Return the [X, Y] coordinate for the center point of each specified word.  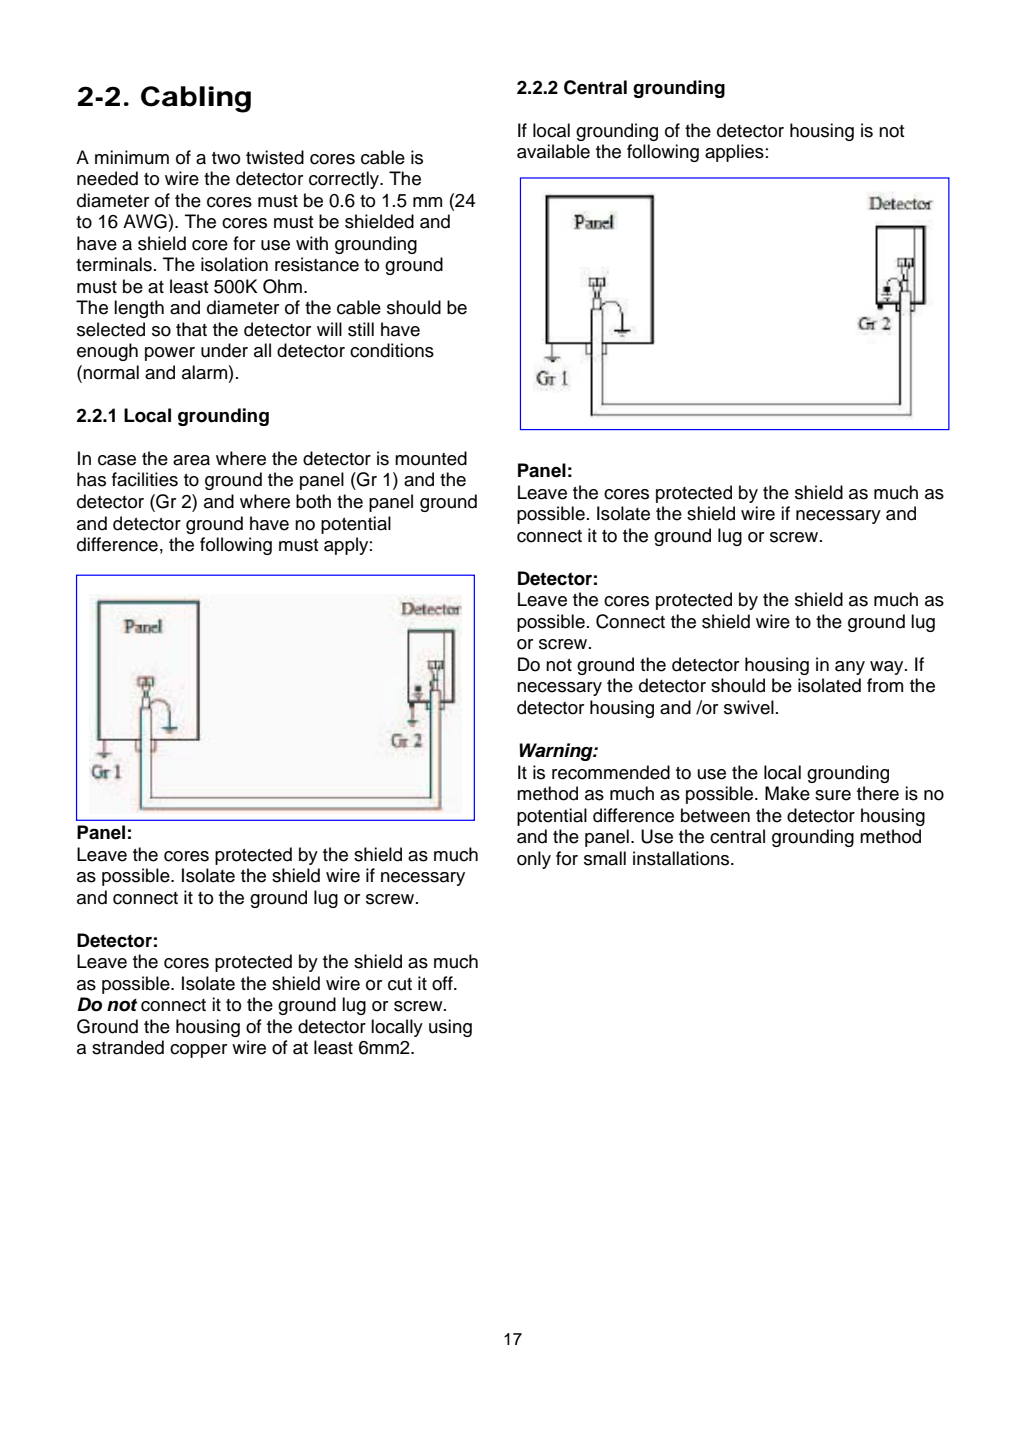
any [850, 668]
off [443, 983]
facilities [145, 479]
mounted [431, 458]
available [553, 151]
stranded [128, 1047]
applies [734, 153]
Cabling [196, 99]
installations [682, 858]
